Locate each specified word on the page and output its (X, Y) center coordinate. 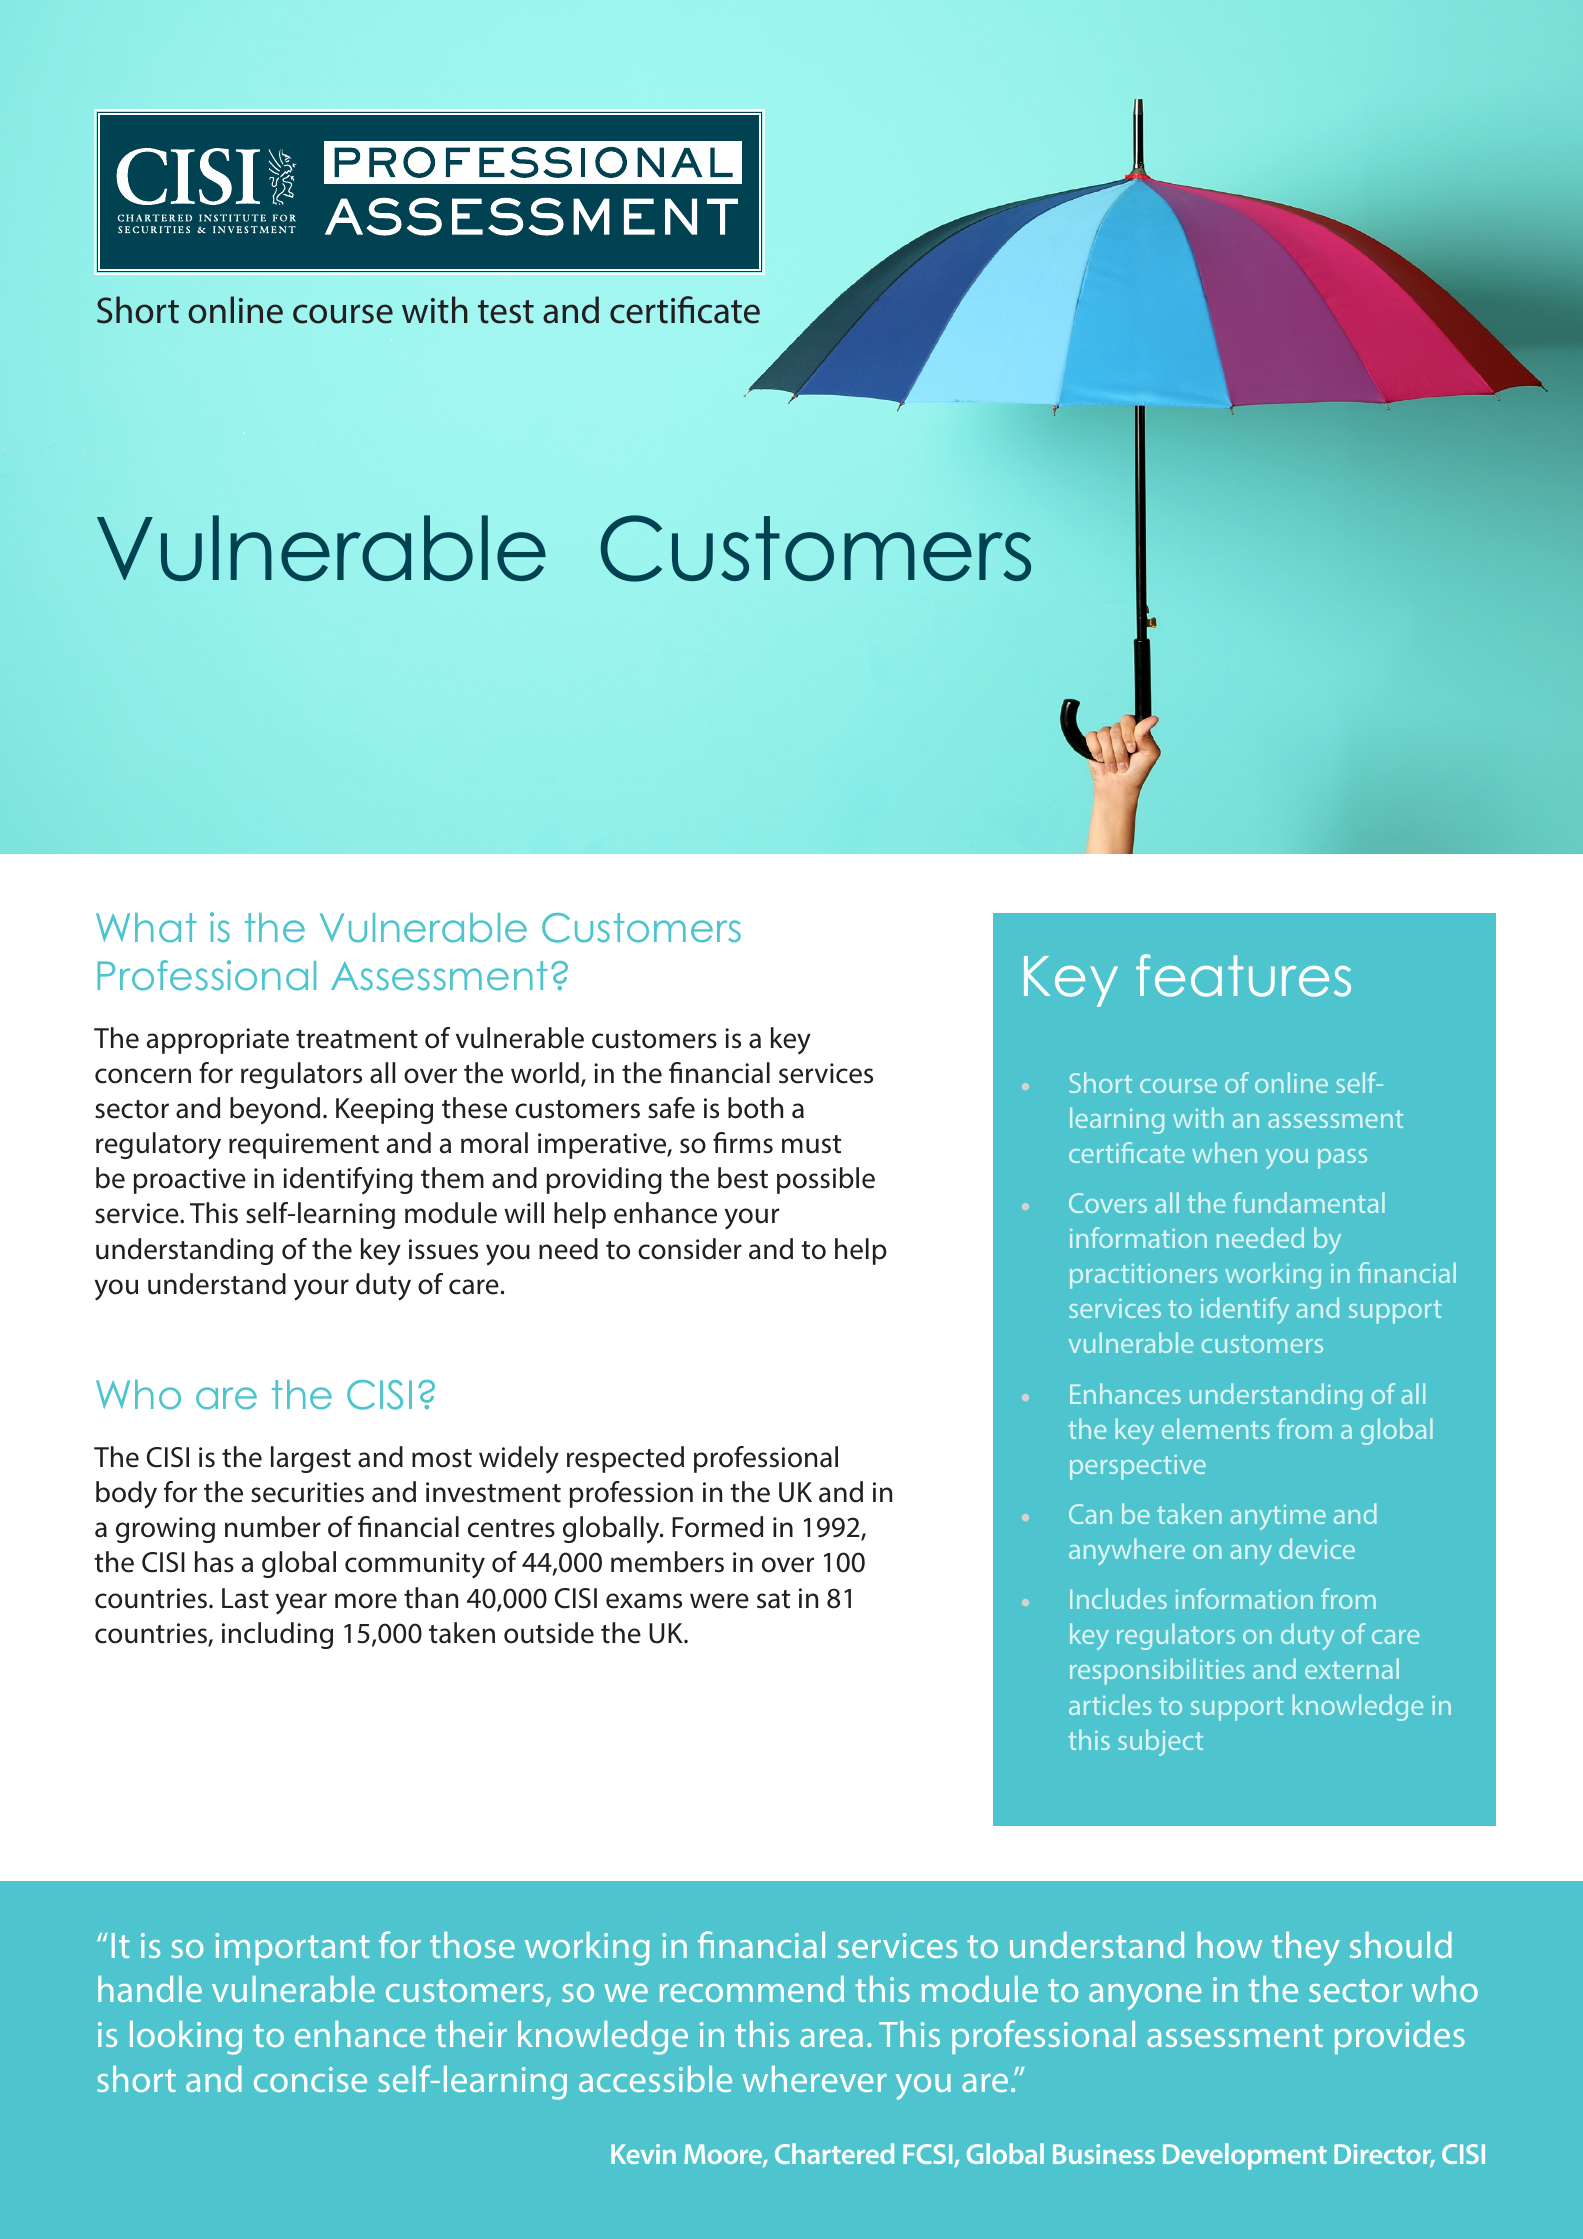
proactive (190, 1181)
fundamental (1309, 1202)
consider (690, 1249)
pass (1342, 1159)
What (146, 928)
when (1224, 1152)
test (506, 312)
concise (310, 2079)
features (1243, 975)
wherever (814, 2079)
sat (773, 1599)
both (755, 1108)
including (277, 1635)
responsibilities (1157, 1671)
